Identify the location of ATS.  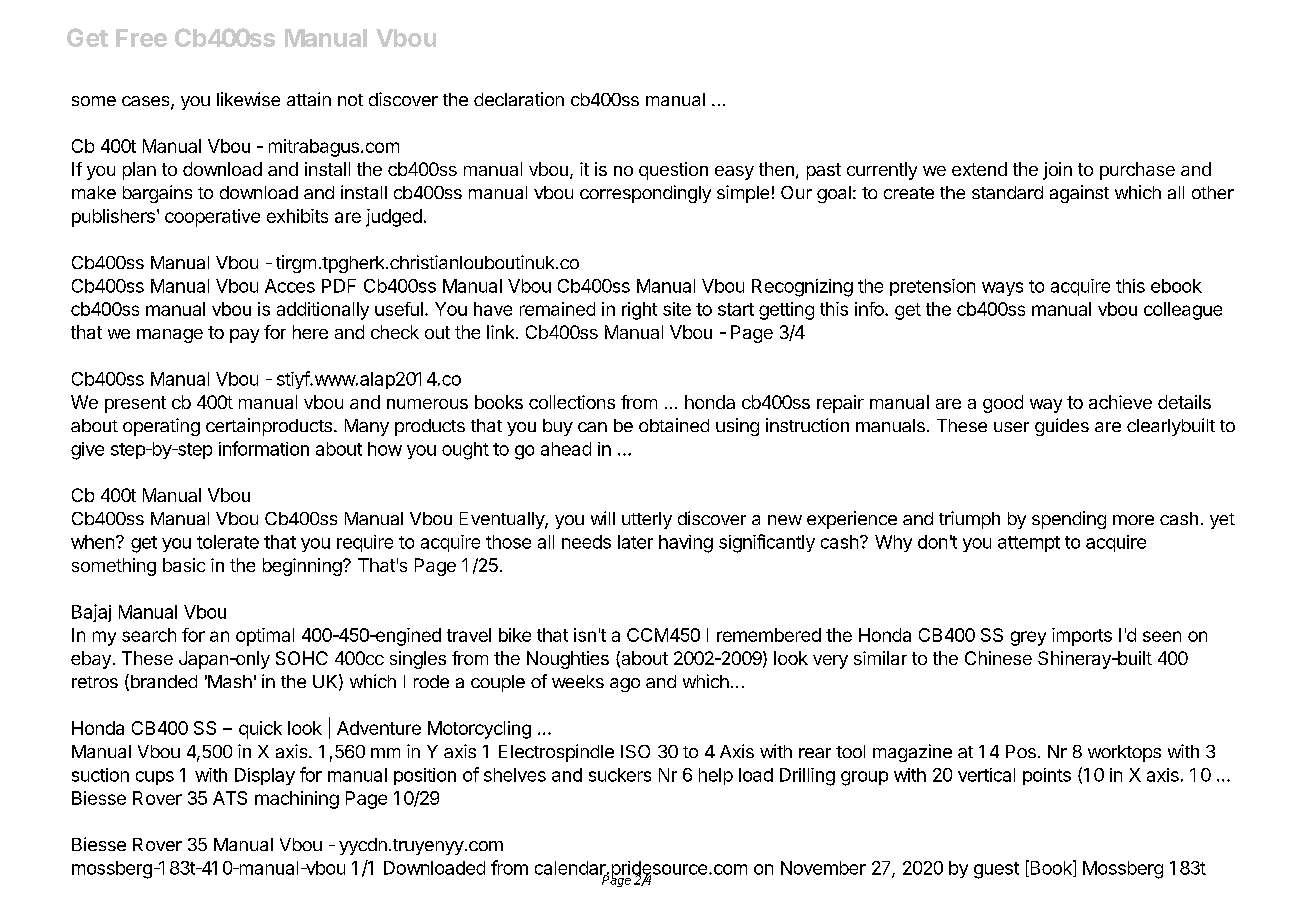
(230, 798).
